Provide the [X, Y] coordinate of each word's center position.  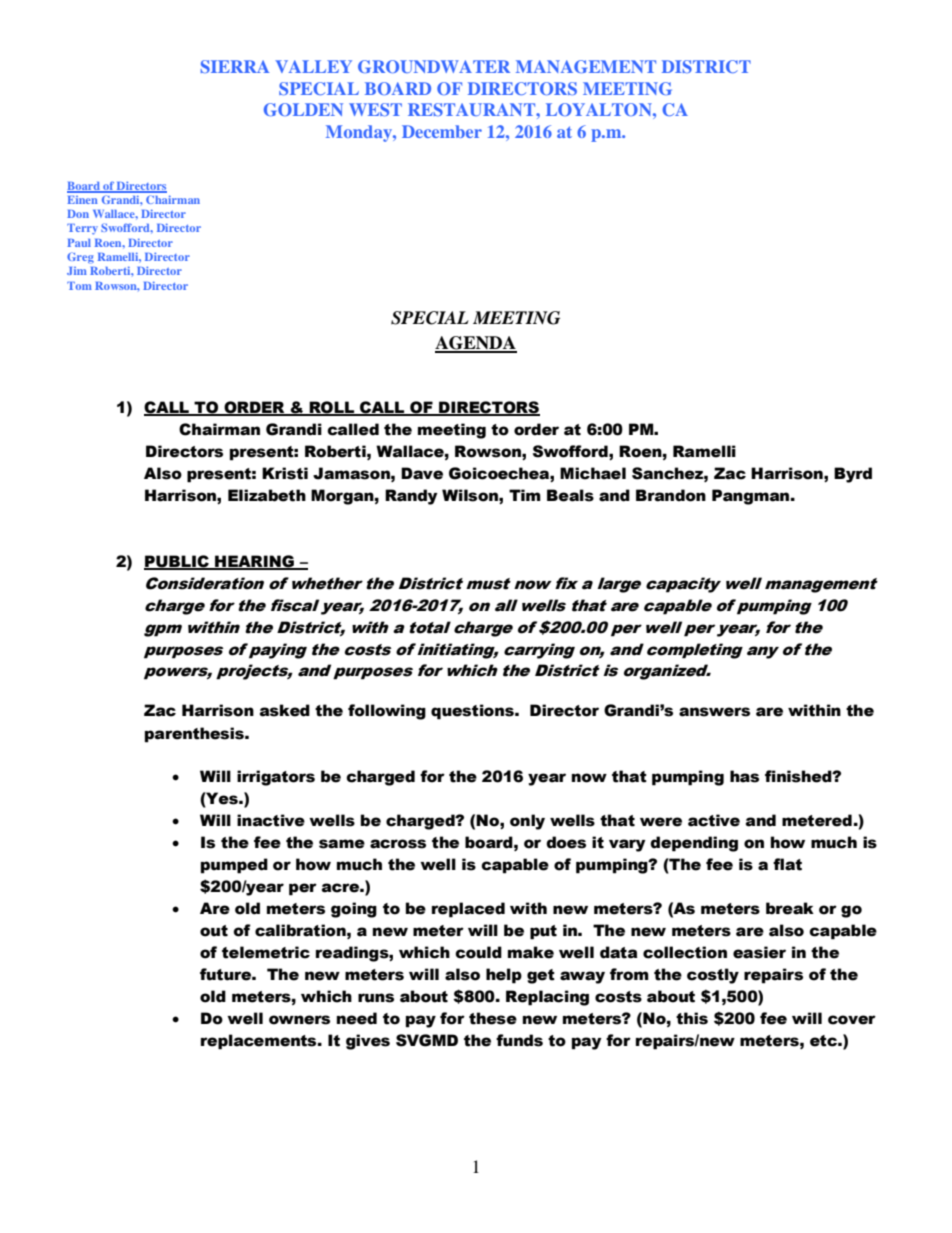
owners [299, 1020]
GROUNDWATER [434, 66]
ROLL [332, 408]
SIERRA [235, 66]
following [387, 712]
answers [714, 712]
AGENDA [476, 344]
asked [285, 710]
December [442, 131]
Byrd [853, 475]
